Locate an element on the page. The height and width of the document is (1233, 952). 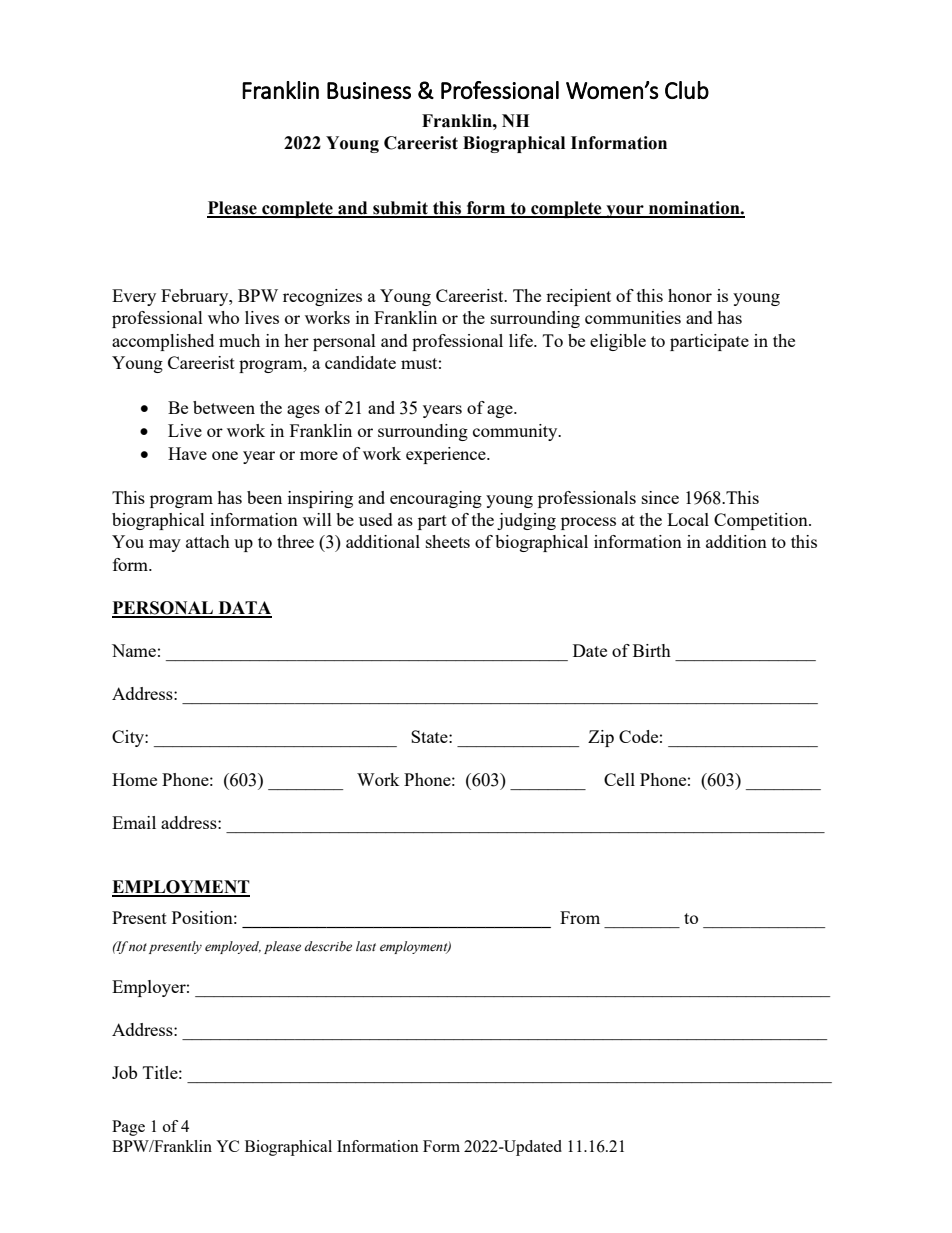
eligible is located at coordinates (618, 342).
